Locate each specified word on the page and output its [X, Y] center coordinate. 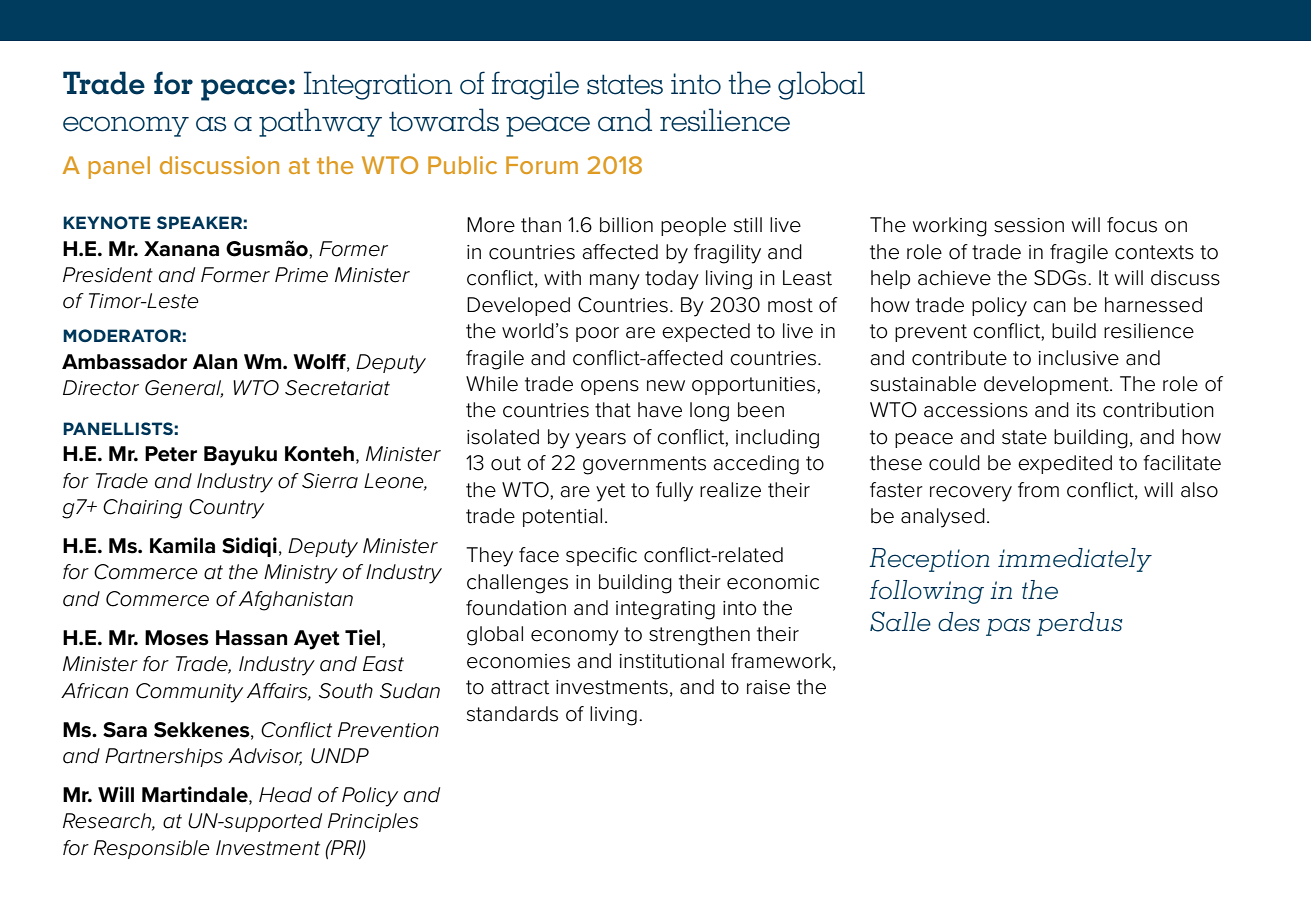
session [1029, 225]
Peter [171, 454]
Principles [373, 822]
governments [644, 465]
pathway [320, 122]
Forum [542, 165]
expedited [1065, 464]
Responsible [152, 849]
